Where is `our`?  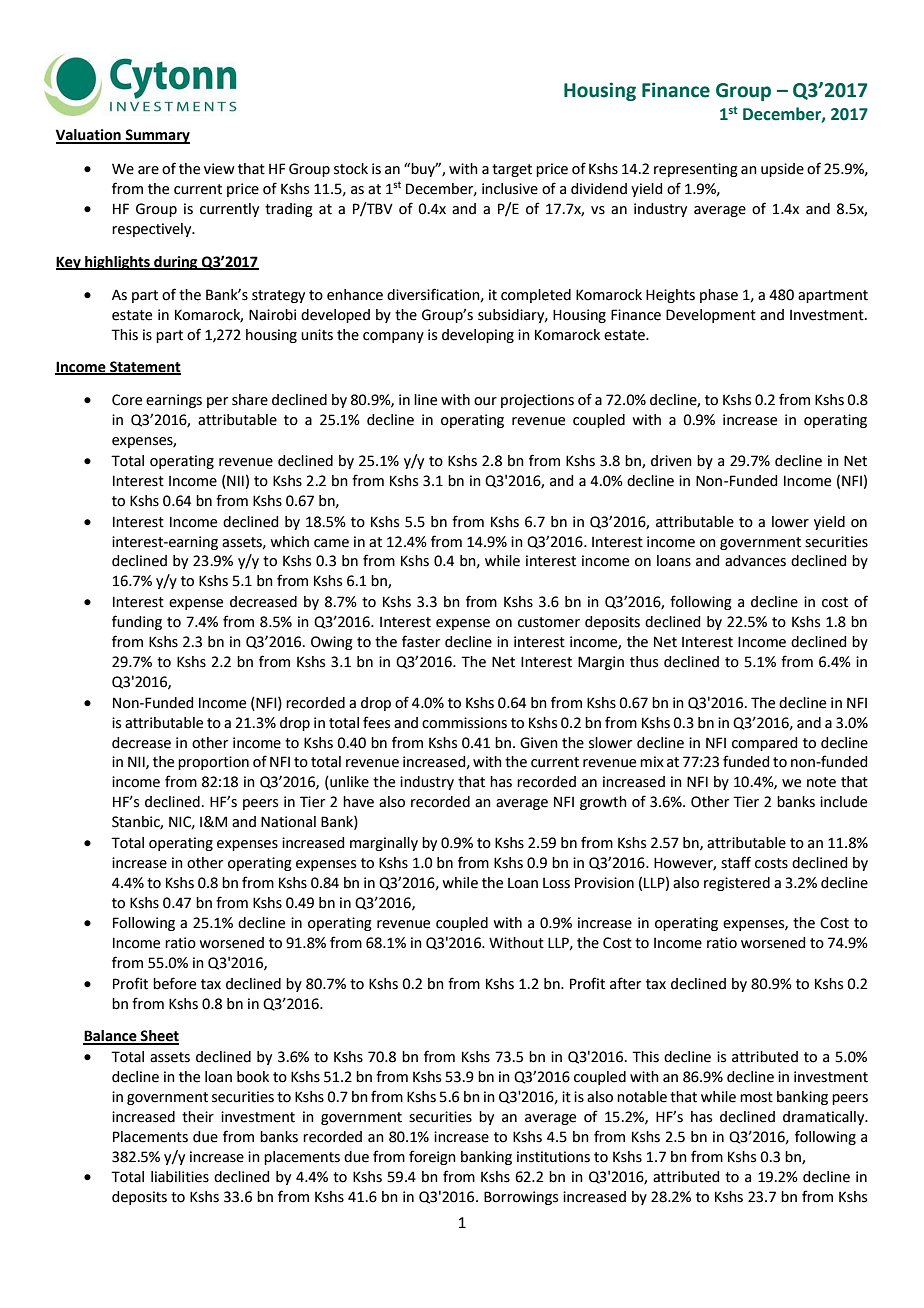
our is located at coordinates (485, 401).
